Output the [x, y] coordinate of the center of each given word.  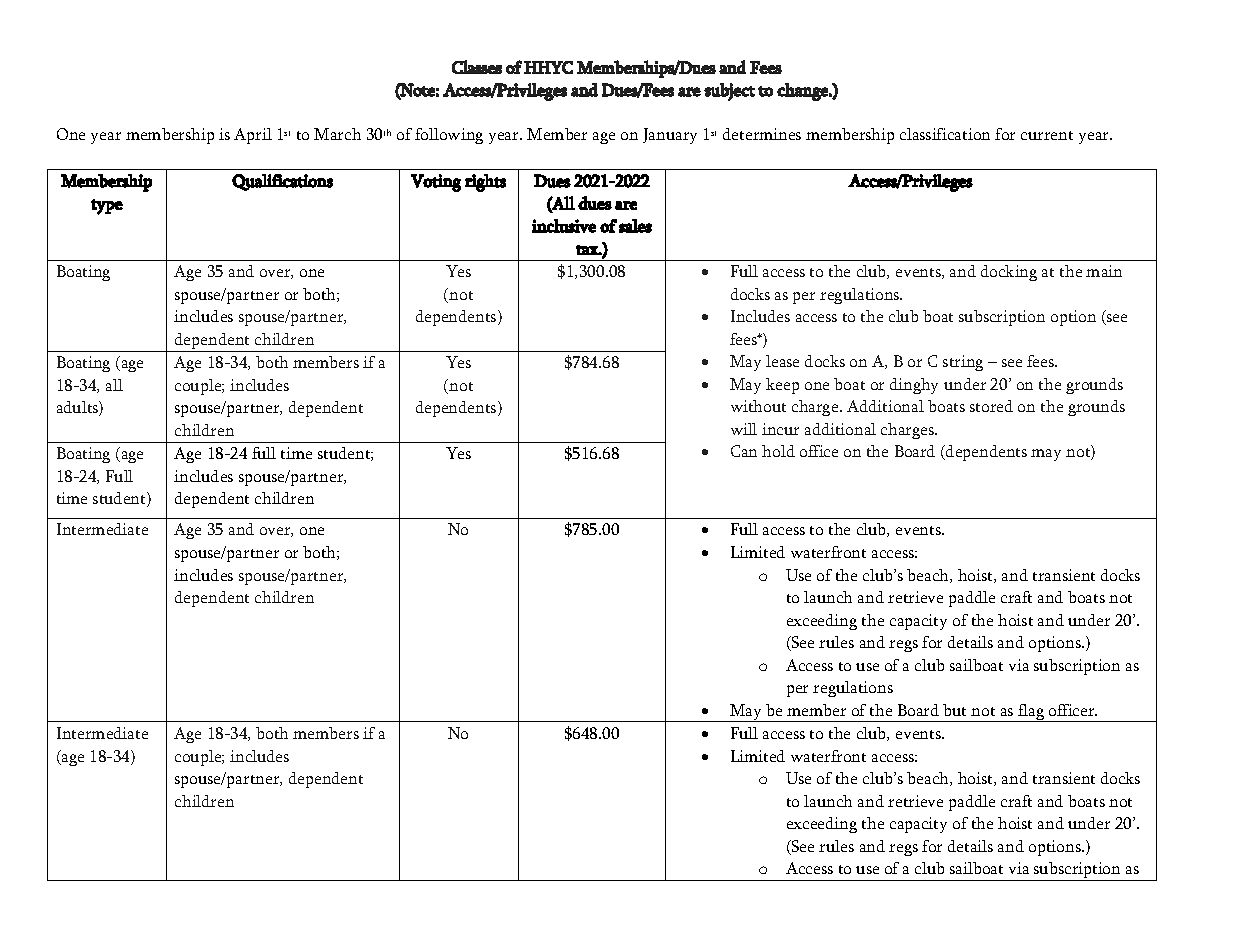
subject [729, 92]
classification [945, 134]
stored [991, 406]
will [744, 429]
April [253, 136]
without [758, 406]
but [954, 710]
